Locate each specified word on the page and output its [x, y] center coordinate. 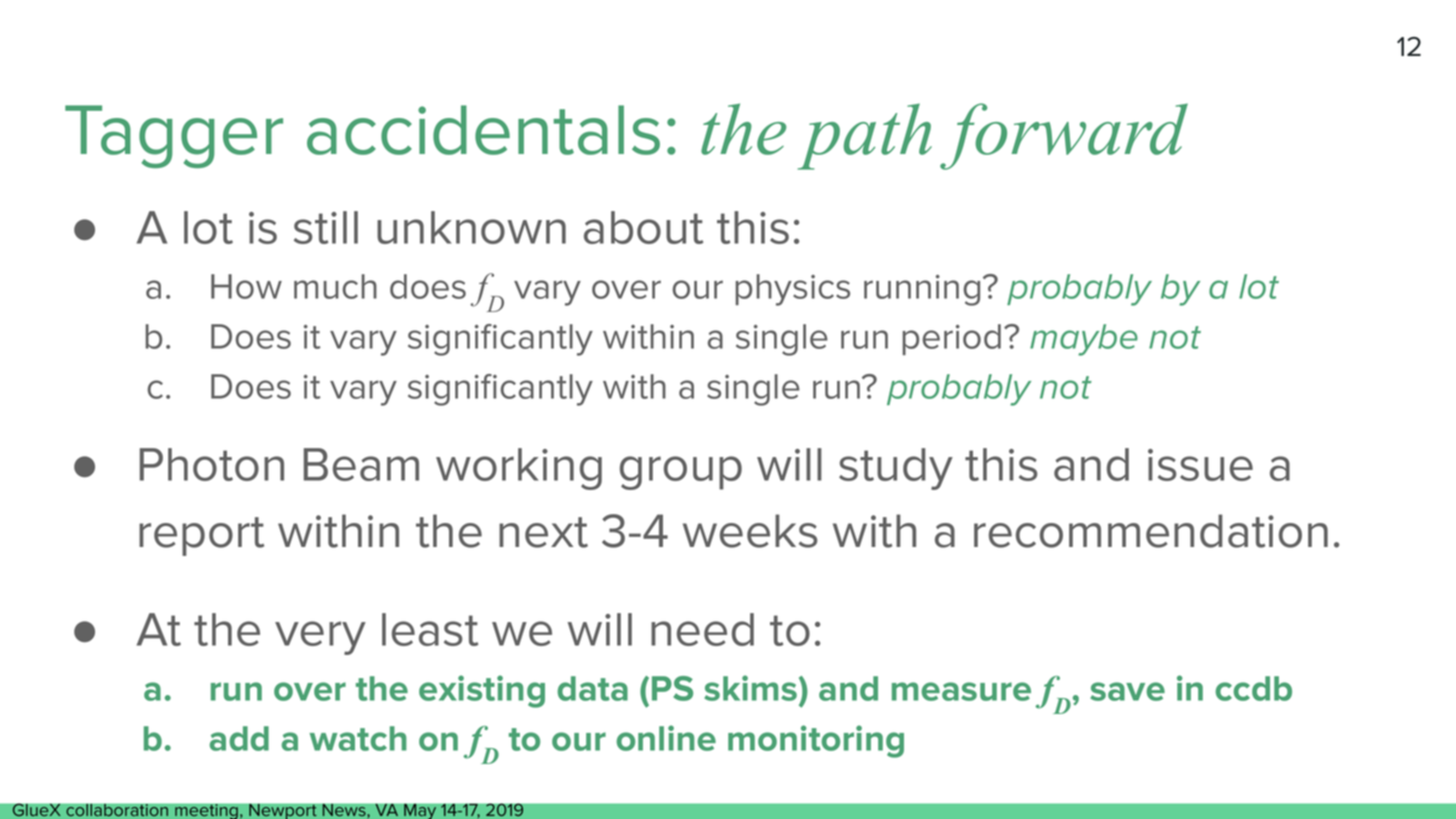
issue [1200, 465]
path [865, 136]
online [666, 738]
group [681, 473]
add [239, 738]
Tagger [174, 136]
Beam [361, 464]
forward [1064, 136]
